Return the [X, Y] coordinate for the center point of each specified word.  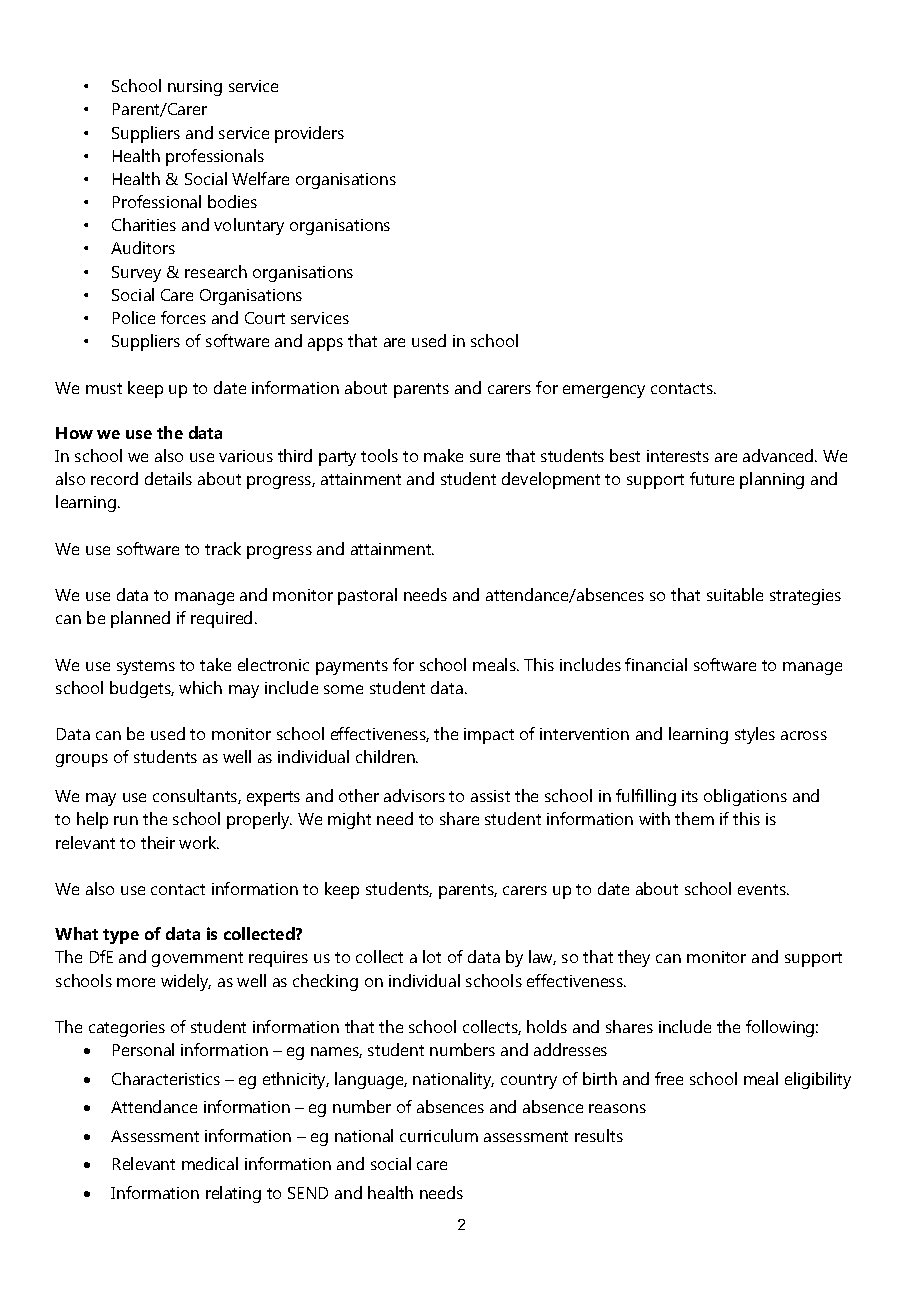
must [104, 388]
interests [678, 456]
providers [309, 134]
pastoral [367, 596]
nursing [195, 88]
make [443, 455]
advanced [779, 455]
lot [432, 956]
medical [210, 1163]
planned [140, 619]
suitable [735, 594]
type [121, 936]
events [763, 889]
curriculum [439, 1135]
